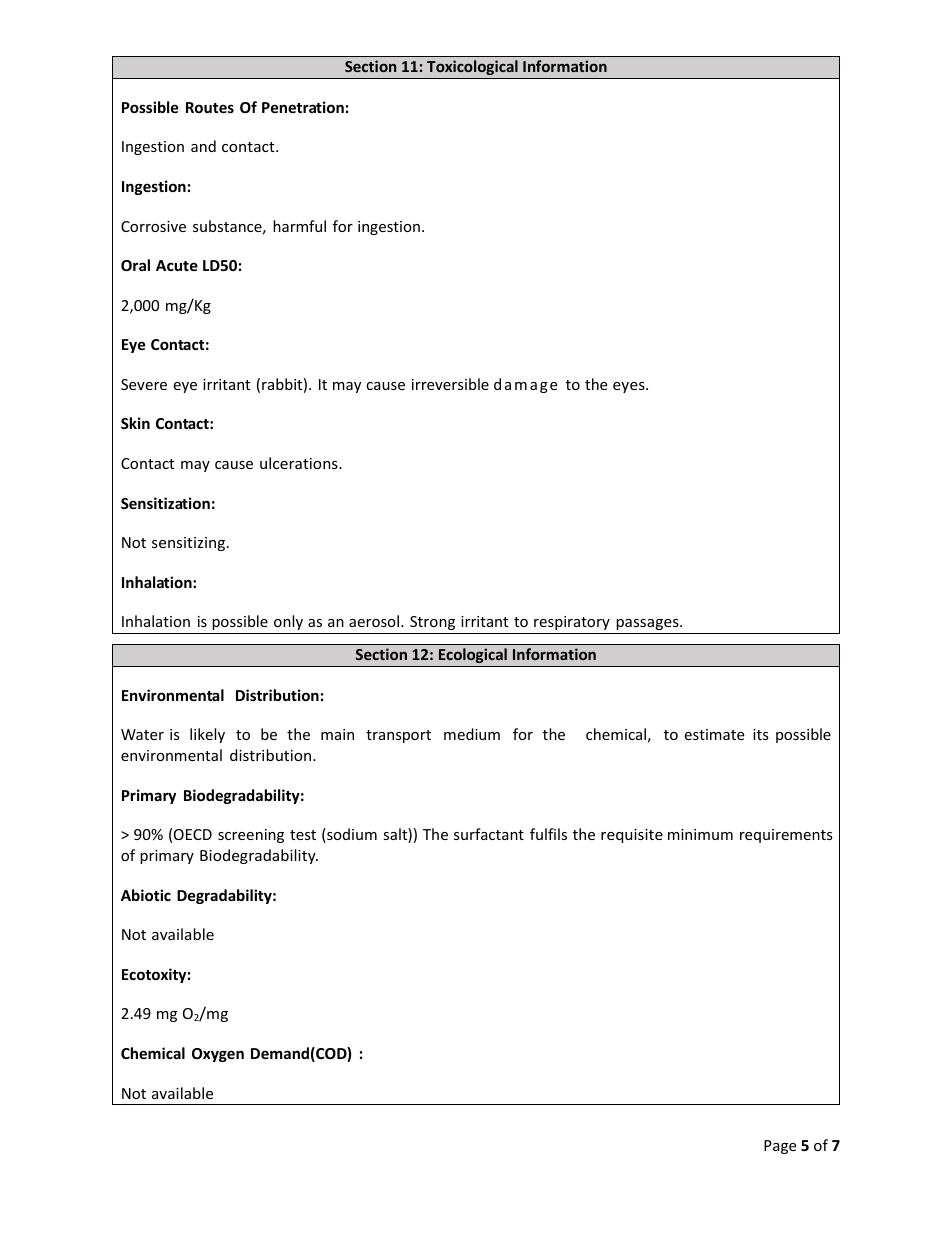 The height and width of the screenshot is (1233, 952). What do you see at coordinates (714, 734) in the screenshot?
I see `estimate` at bounding box center [714, 734].
